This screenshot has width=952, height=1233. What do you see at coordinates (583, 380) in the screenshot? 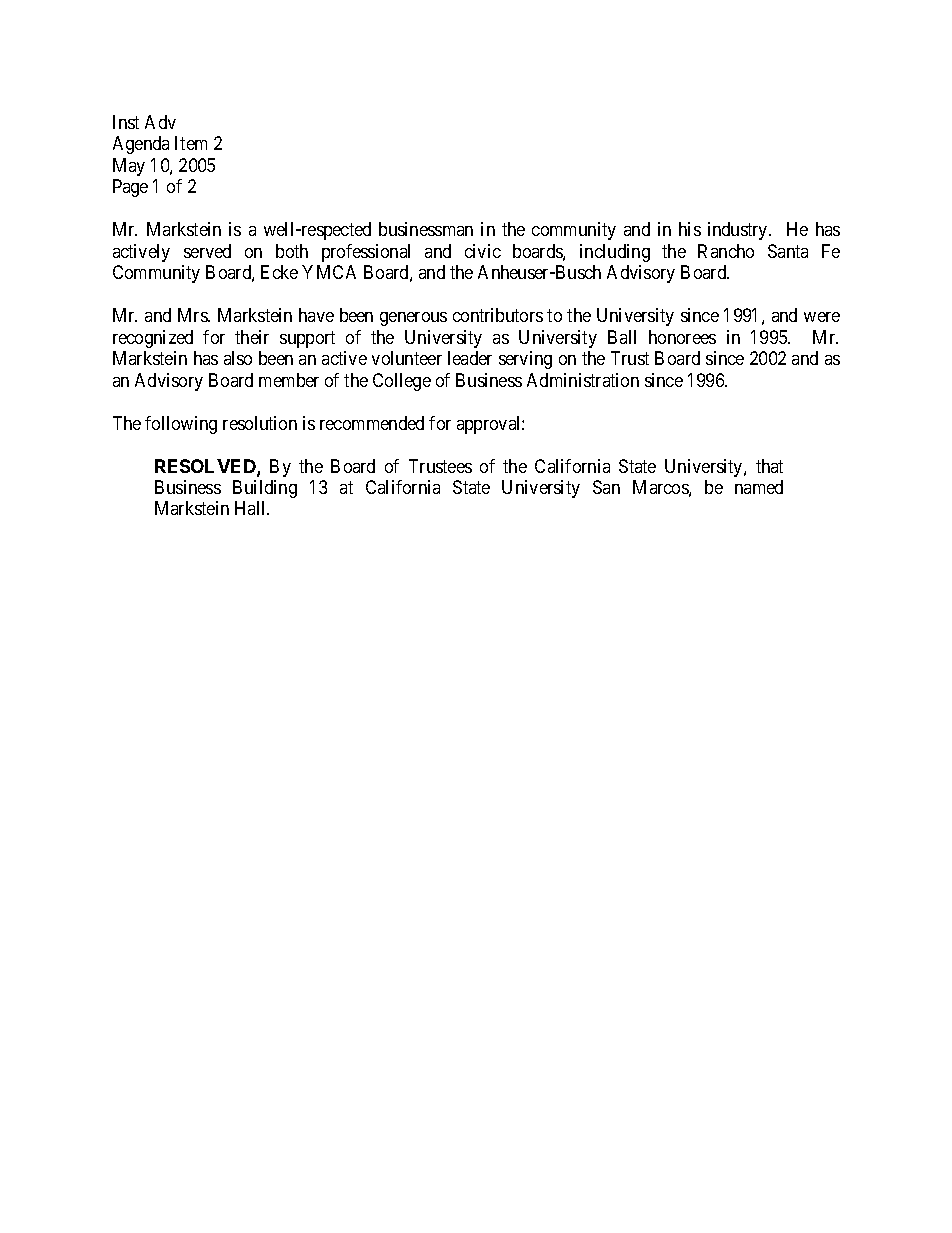
I see `Administration` at bounding box center [583, 380].
